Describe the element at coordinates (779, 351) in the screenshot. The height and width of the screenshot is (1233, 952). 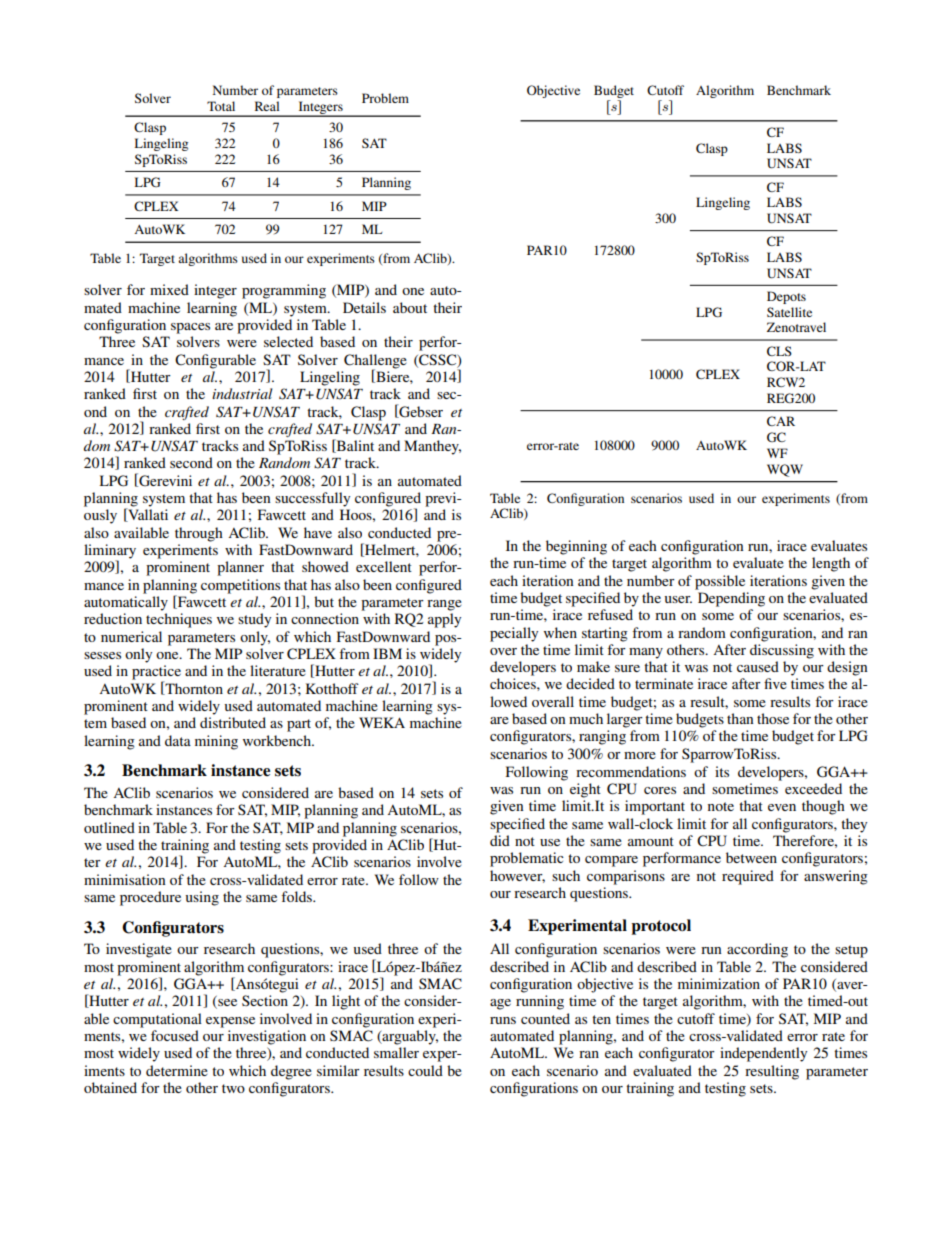
I see `CLS` at that location.
